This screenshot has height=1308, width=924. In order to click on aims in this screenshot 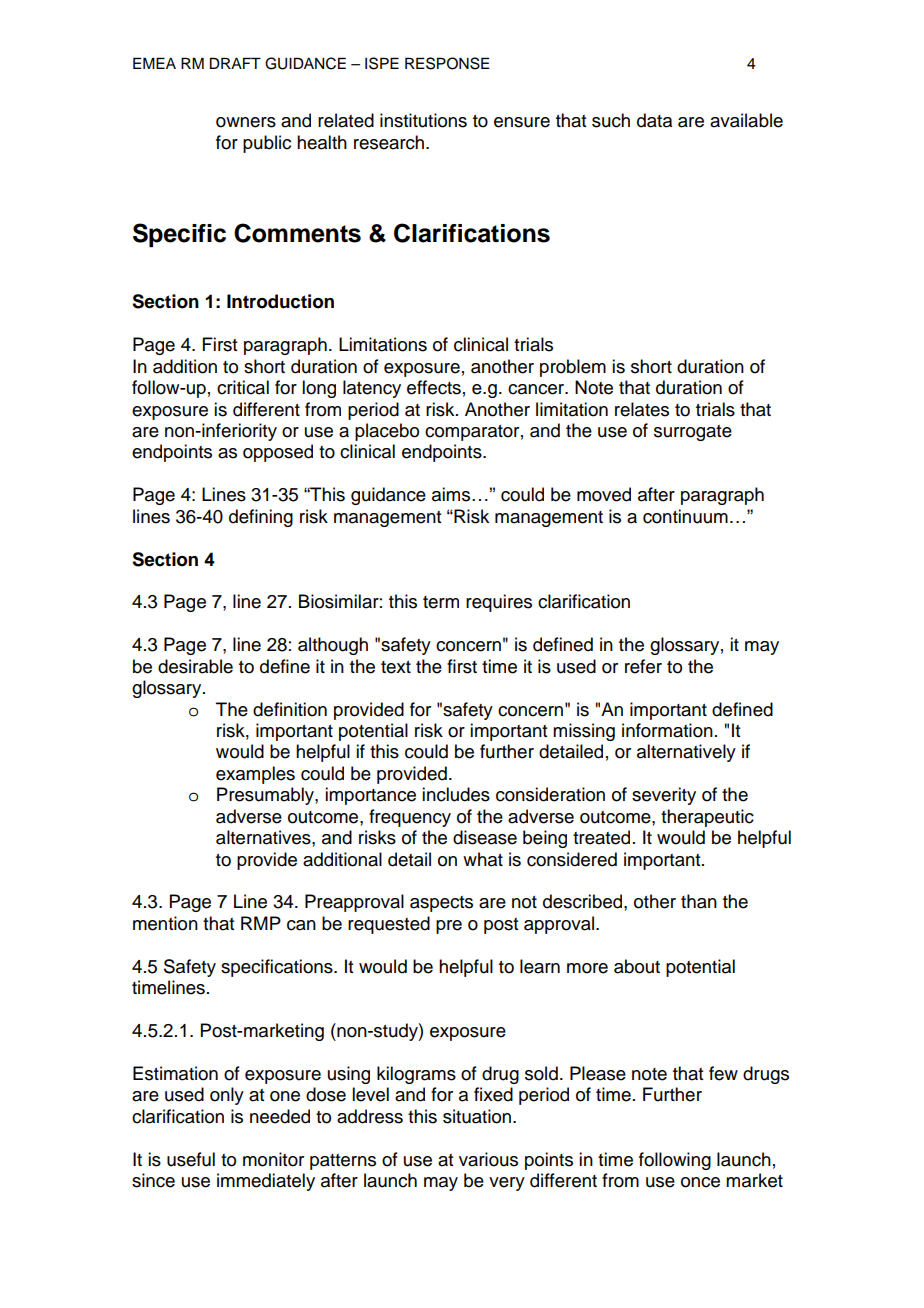, I will do `click(452, 494)`.
